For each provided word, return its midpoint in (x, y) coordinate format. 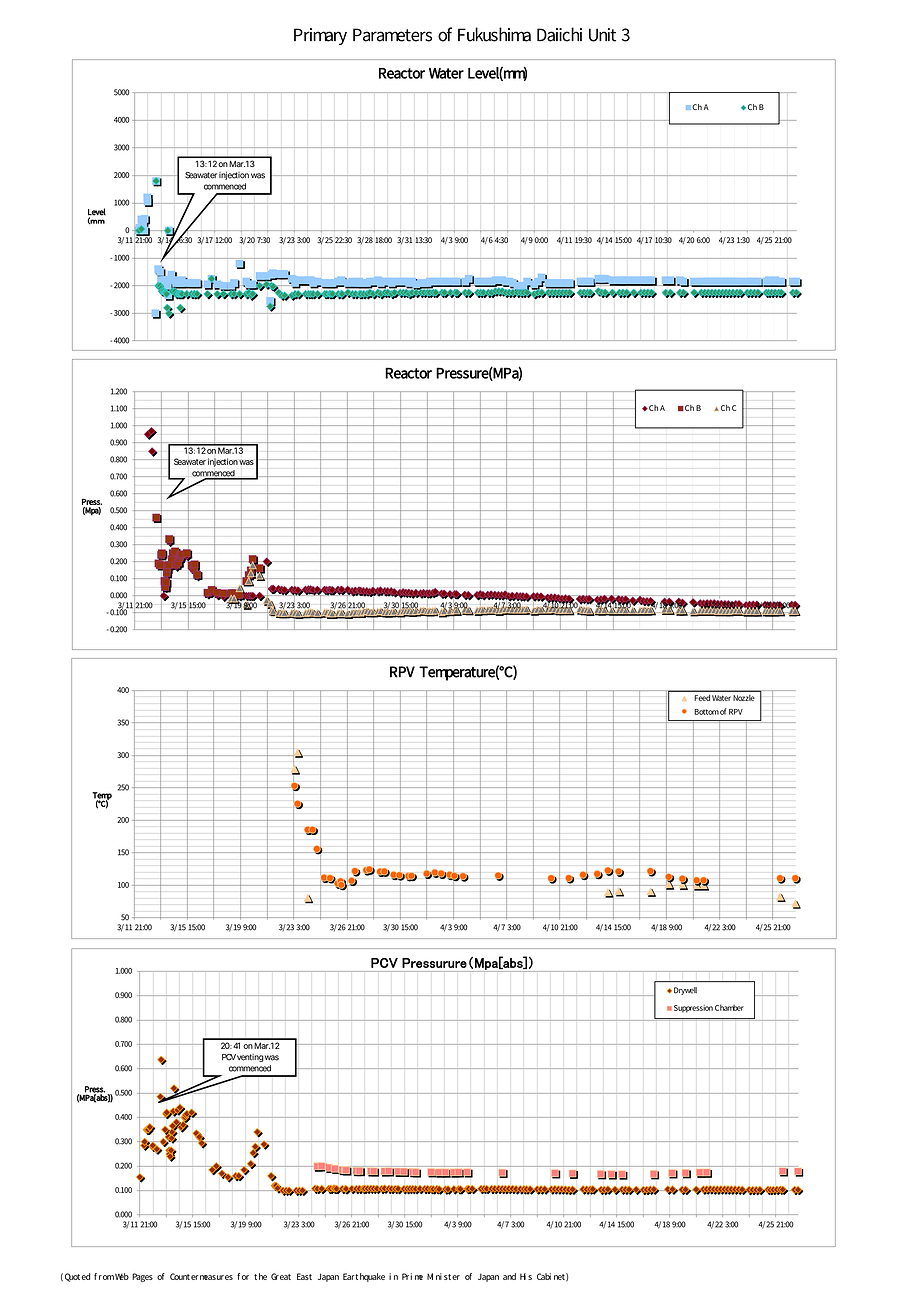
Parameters (392, 35)
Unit (602, 35)
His (526, 1276)
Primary (320, 36)
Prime (412, 1276)
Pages (142, 1277)
